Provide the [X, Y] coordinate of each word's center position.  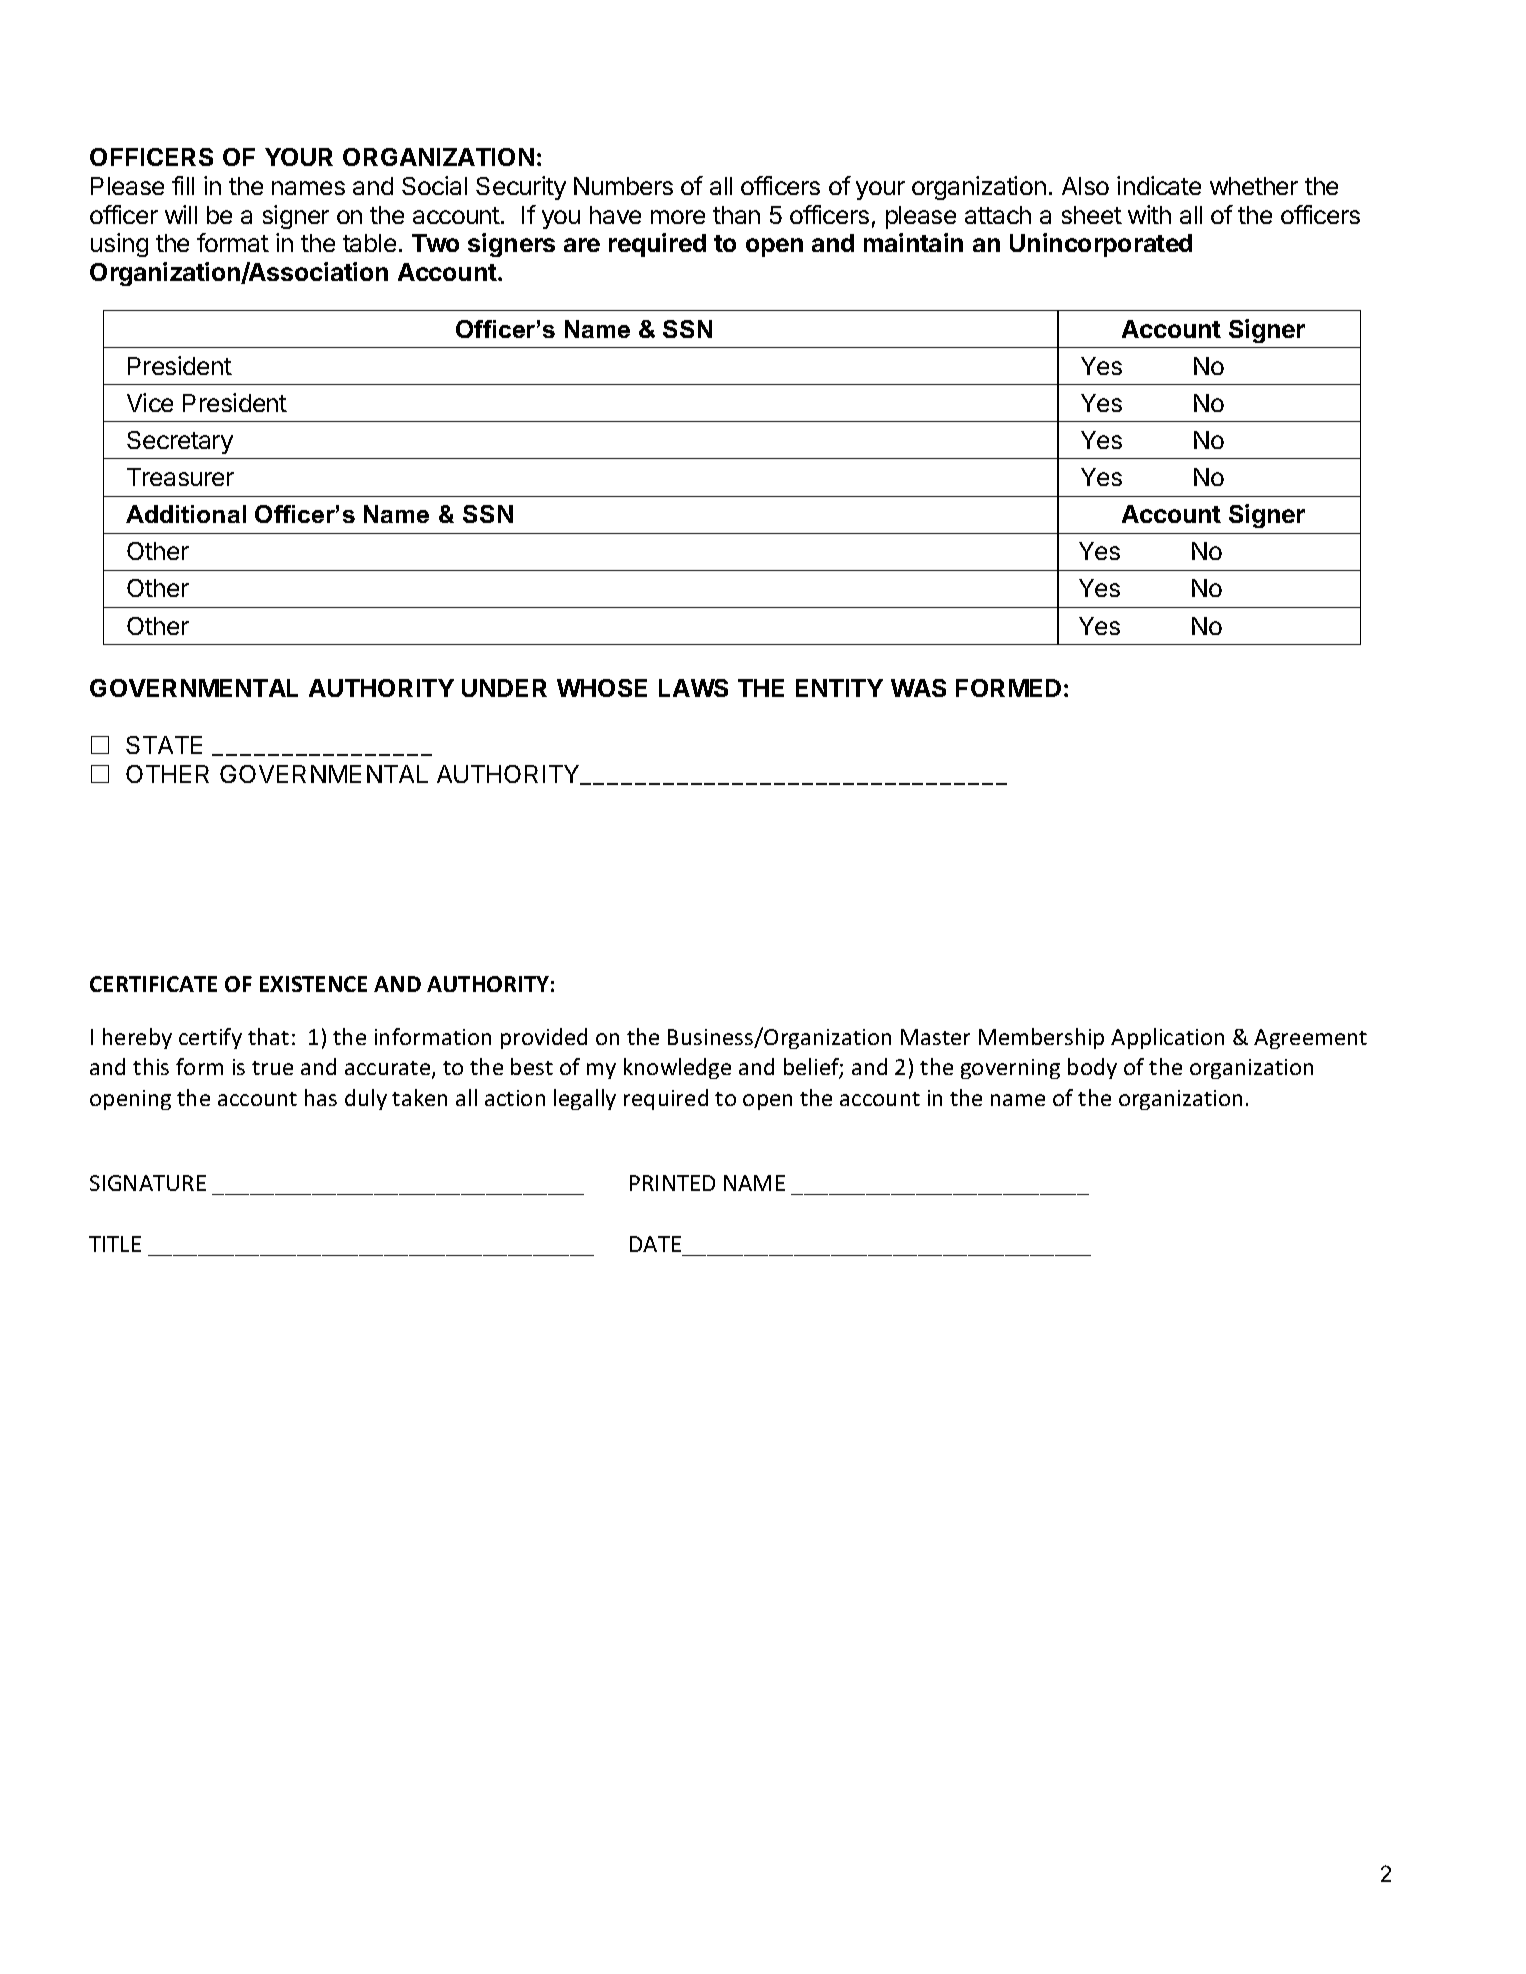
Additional [186, 514]
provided [544, 1038]
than [736, 215]
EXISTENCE [313, 984]
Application [1167, 1038]
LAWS [693, 688]
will [181, 214]
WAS [918, 688]
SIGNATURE [148, 1183]
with [1149, 214]
